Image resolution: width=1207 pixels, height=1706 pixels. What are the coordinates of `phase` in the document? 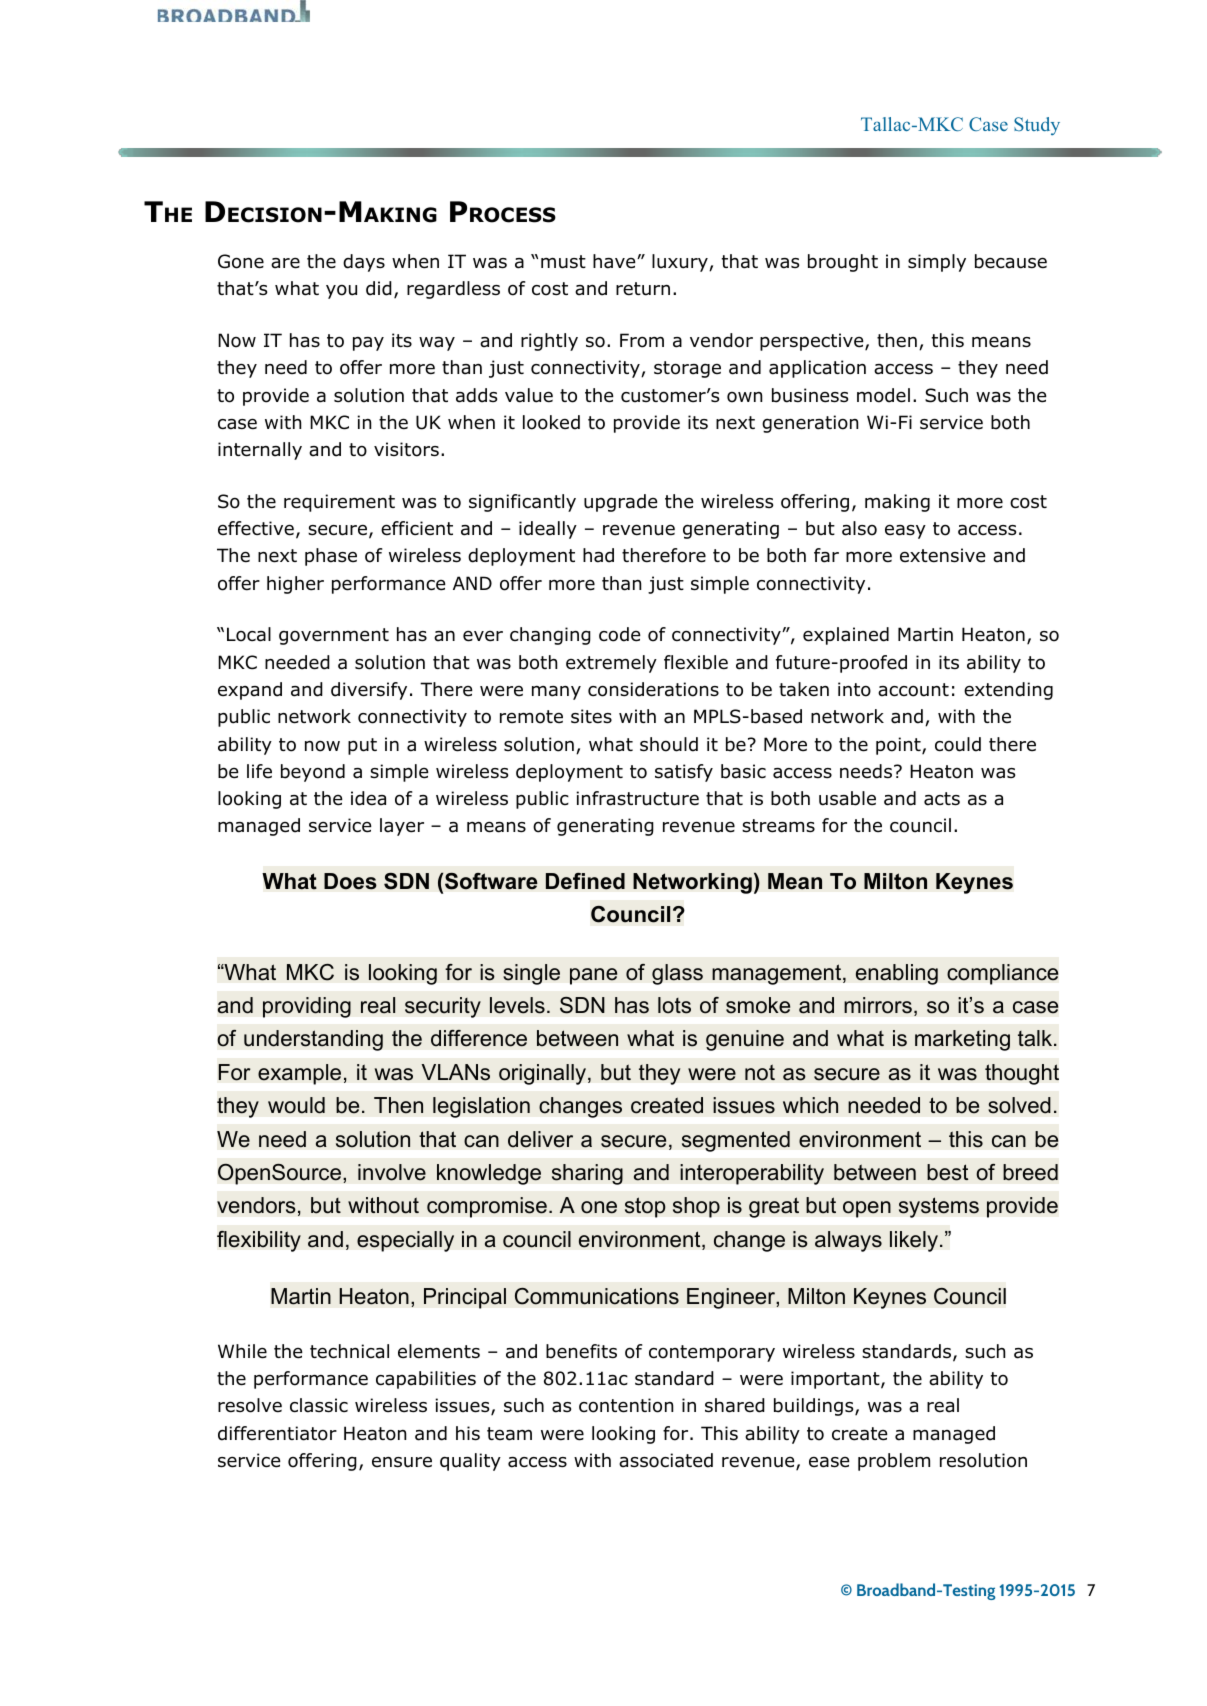 It's located at (331, 557).
